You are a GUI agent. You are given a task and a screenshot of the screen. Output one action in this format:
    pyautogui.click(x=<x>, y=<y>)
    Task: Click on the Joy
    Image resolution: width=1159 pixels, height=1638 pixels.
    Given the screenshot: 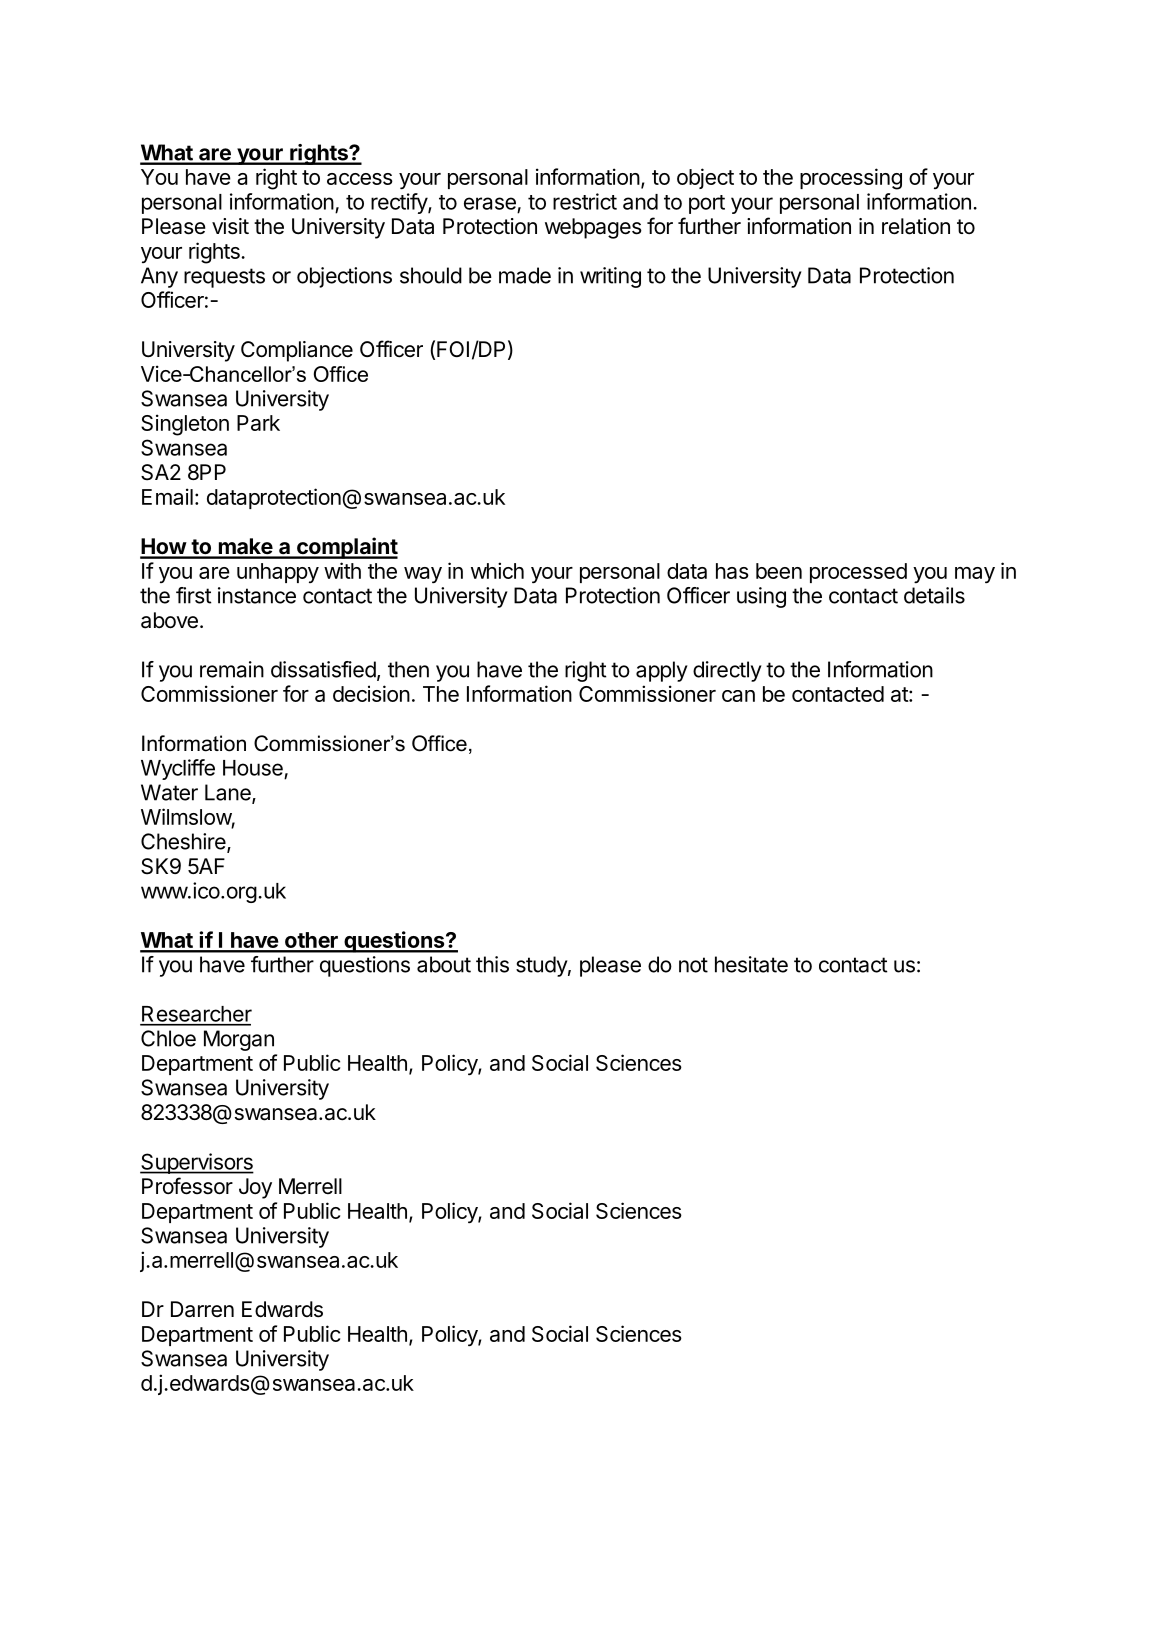 What is the action you would take?
    pyautogui.click(x=255, y=1188)
